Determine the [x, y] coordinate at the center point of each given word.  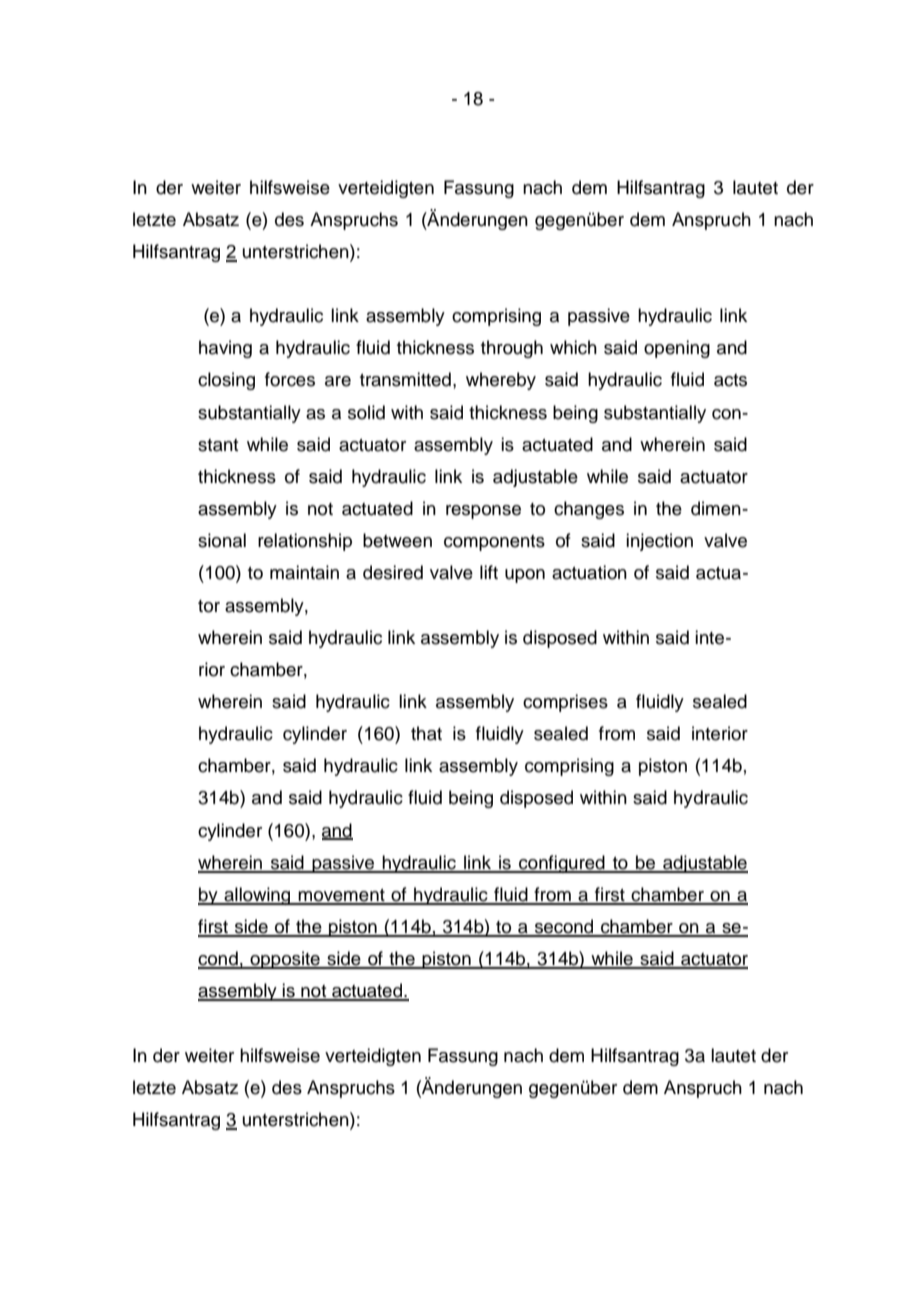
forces [290, 379]
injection [659, 542]
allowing [257, 896]
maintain [304, 572]
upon [525, 576]
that [426, 733]
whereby [501, 381]
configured [562, 864]
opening [677, 349]
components [494, 543]
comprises [565, 703]
